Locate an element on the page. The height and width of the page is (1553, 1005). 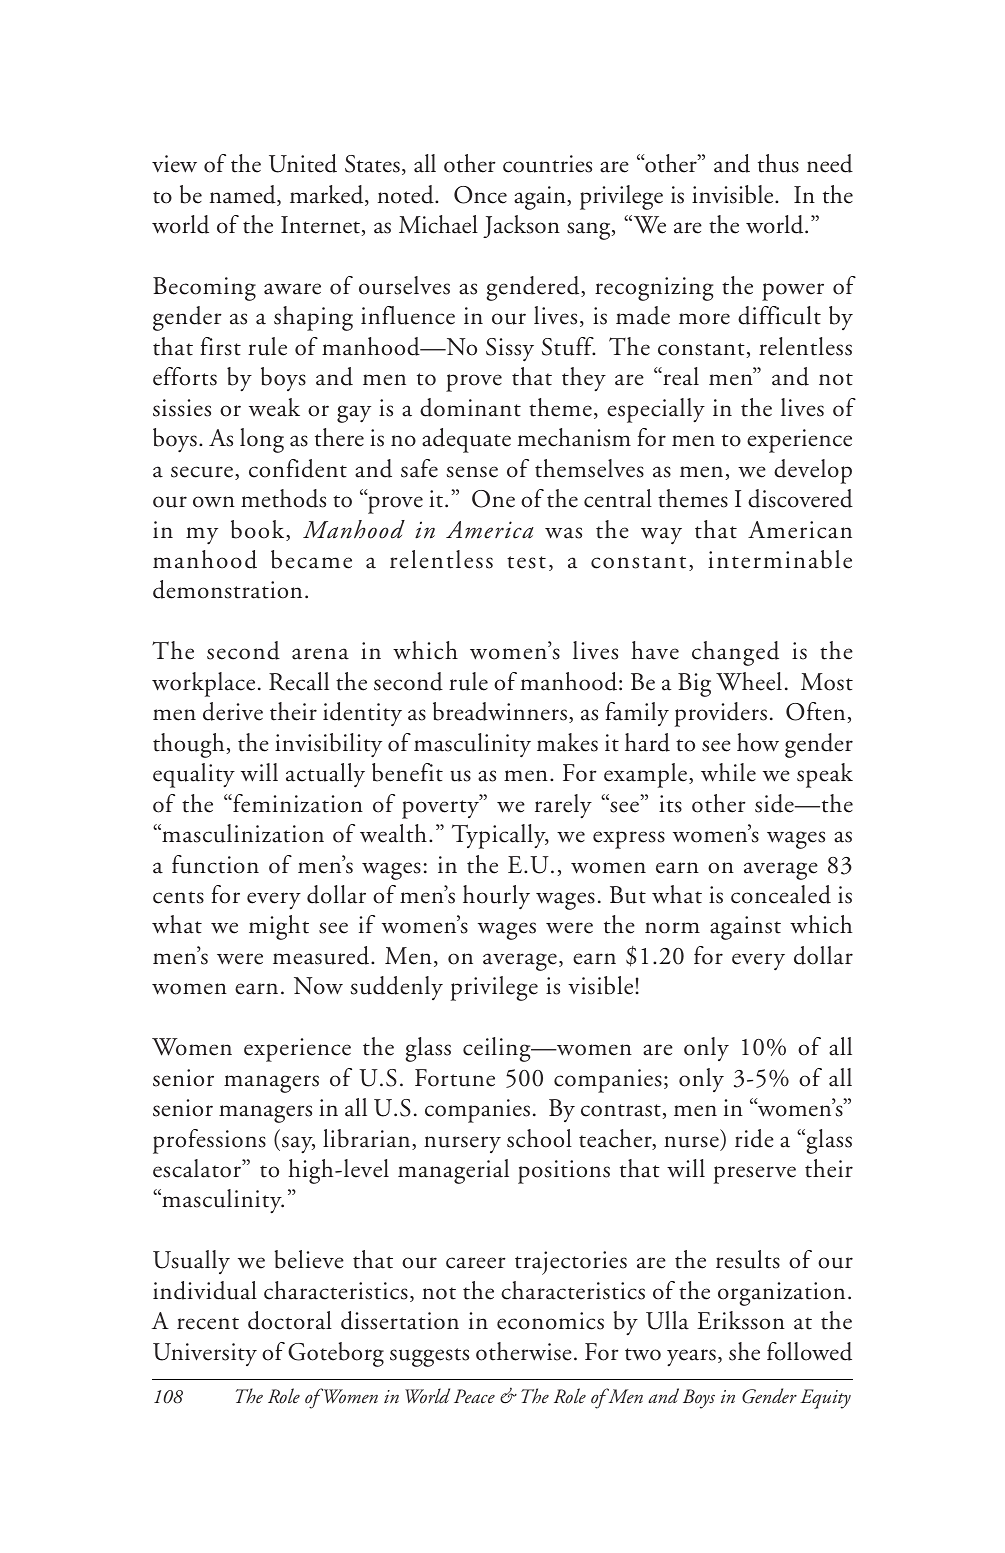
hourly is located at coordinates (496, 897).
